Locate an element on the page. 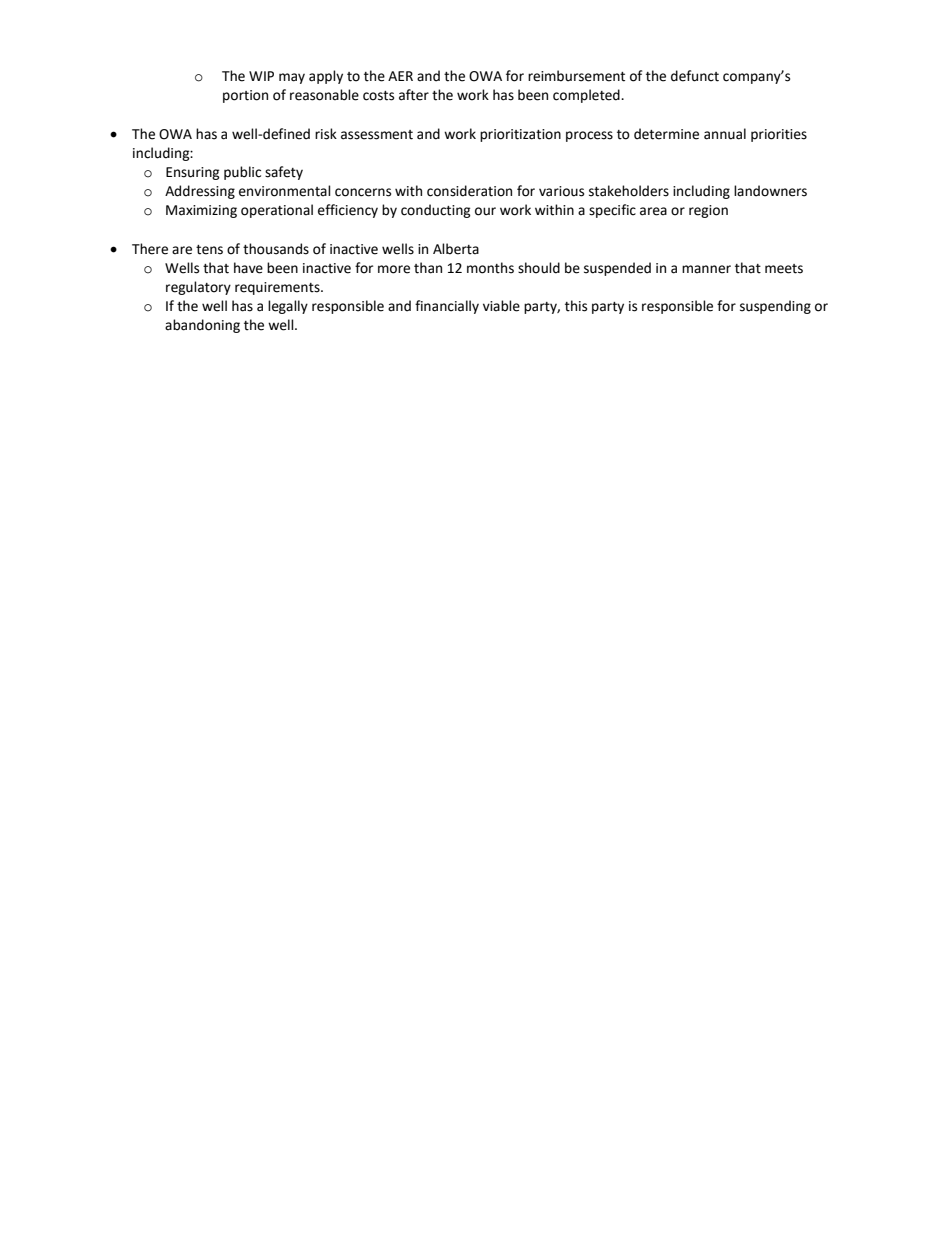 The image size is (952, 1233). abandoning is located at coordinates (202, 326).
